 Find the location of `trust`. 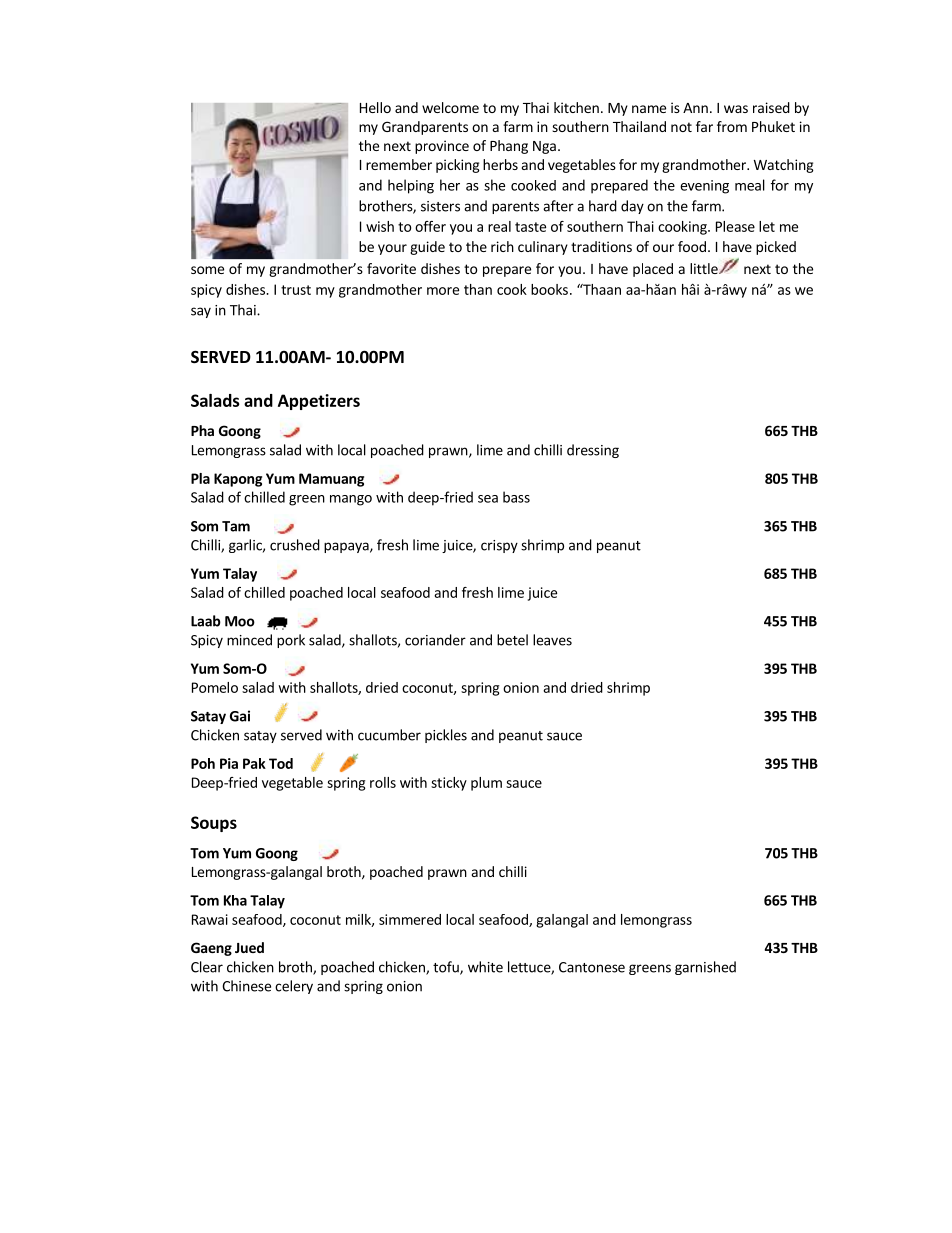

trust is located at coordinates (296, 290).
